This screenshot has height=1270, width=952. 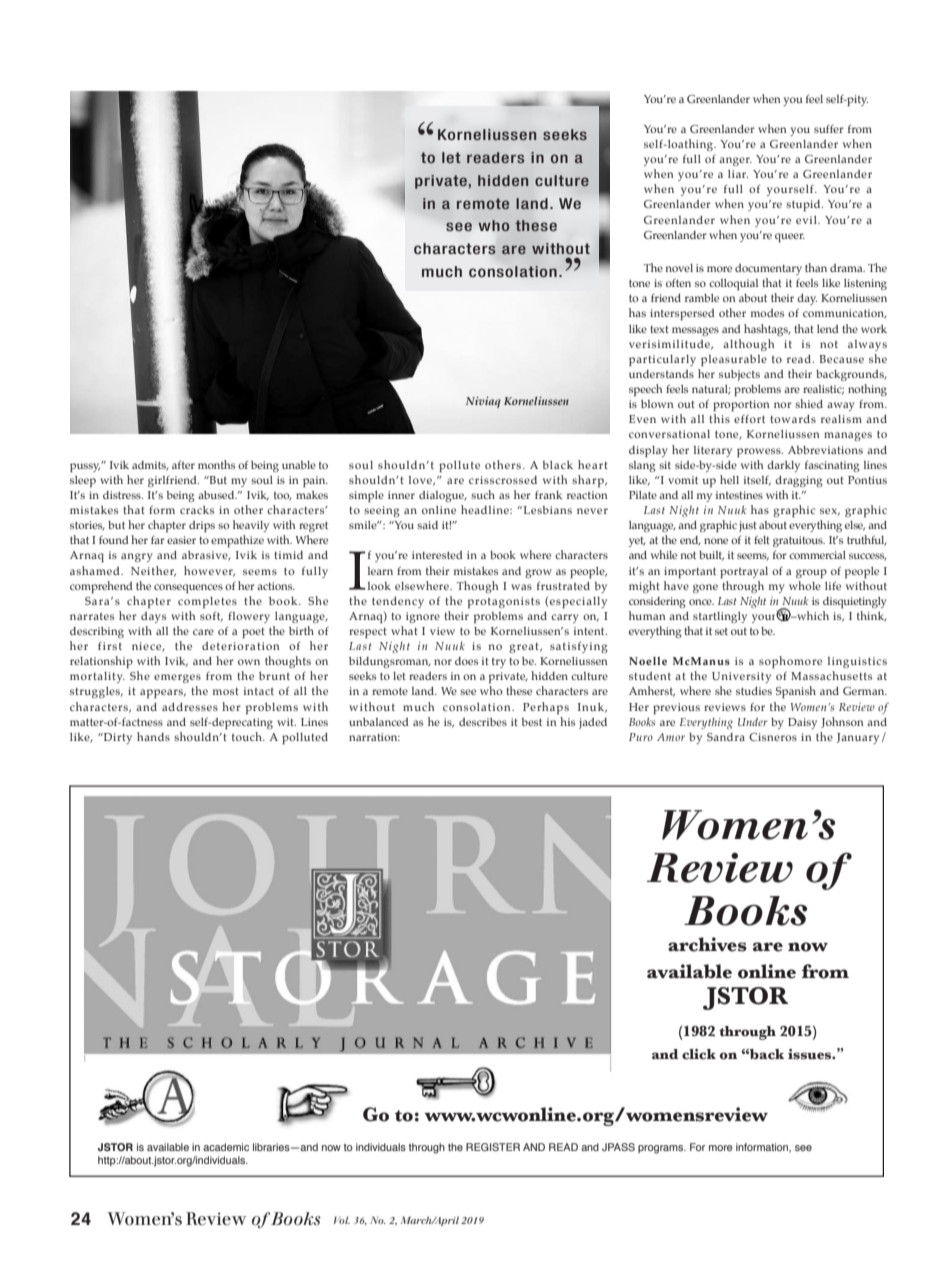 What do you see at coordinates (466, 661) in the screenshot?
I see `does` at bounding box center [466, 661].
